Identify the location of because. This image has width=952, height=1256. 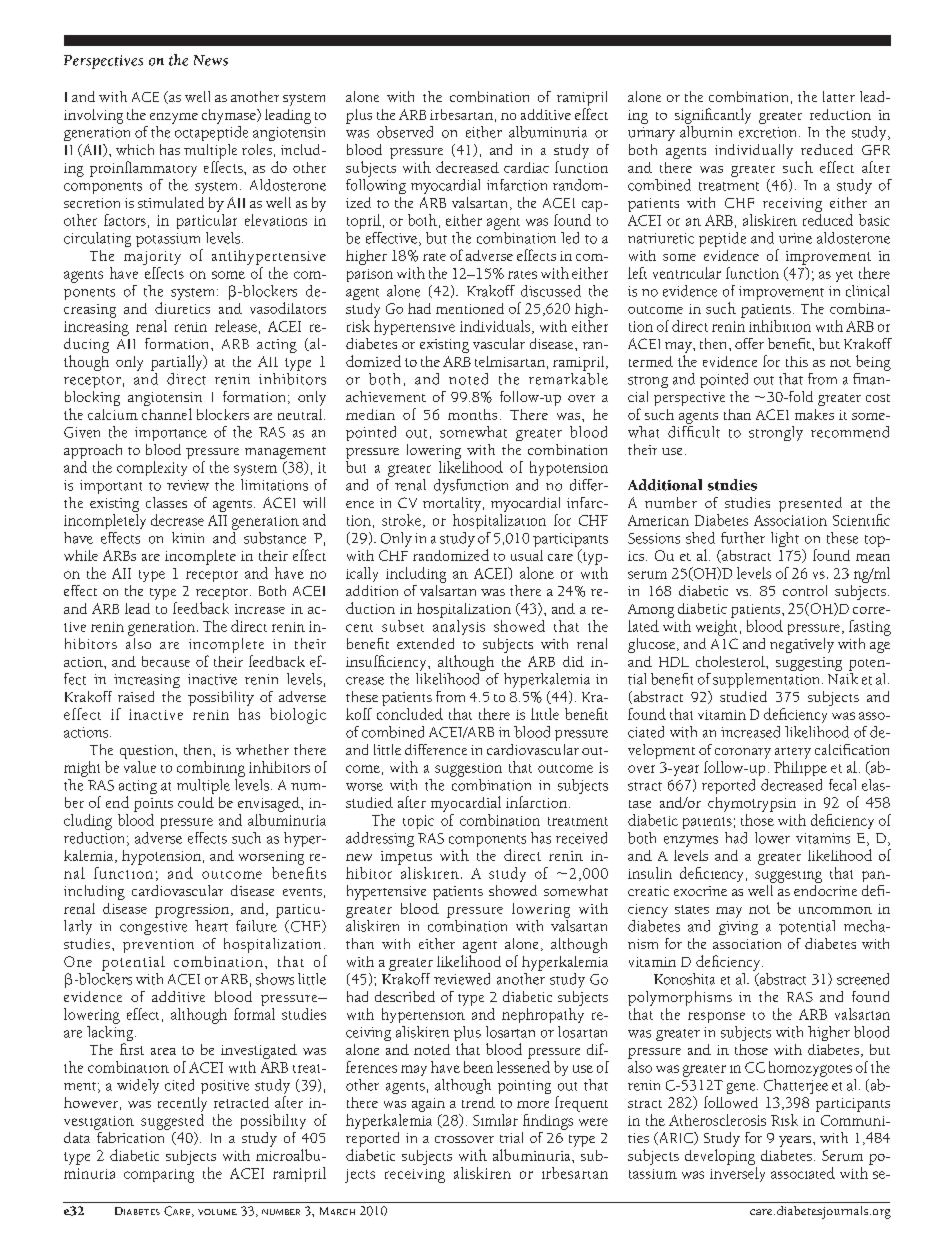
(166, 661).
